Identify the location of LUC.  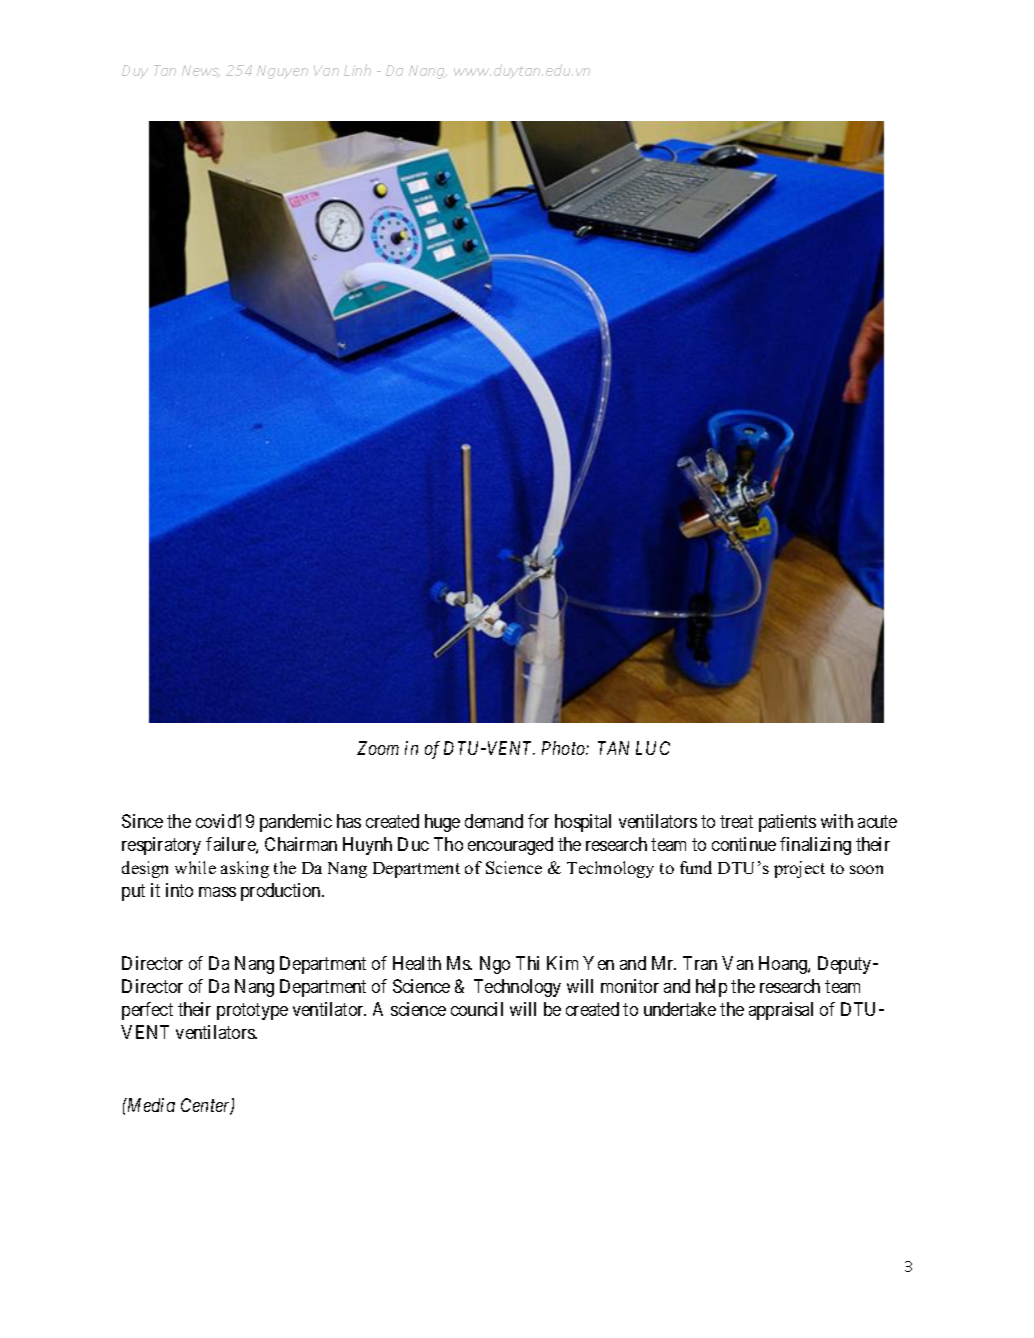
(653, 748).
